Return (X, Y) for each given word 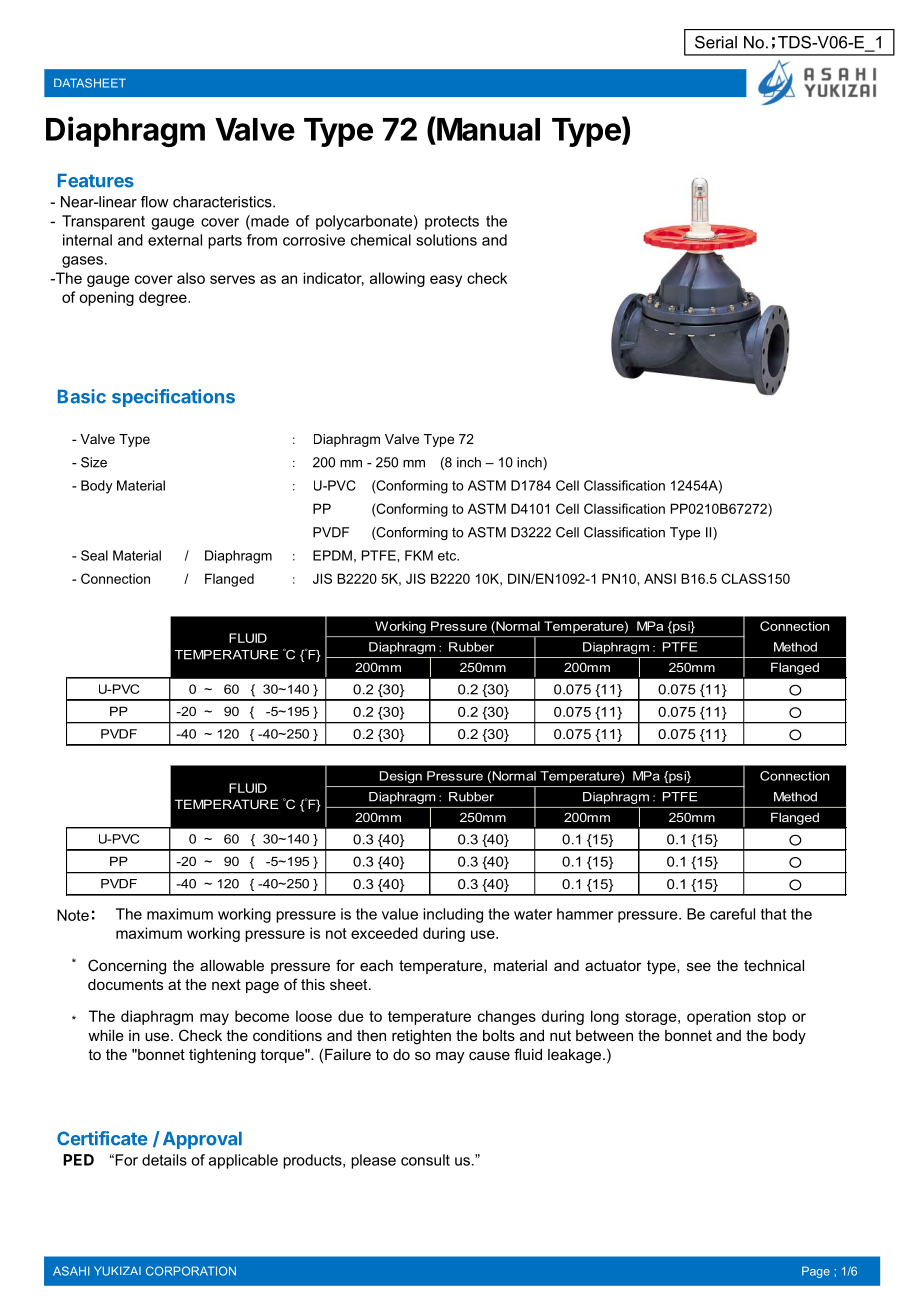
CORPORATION (191, 1271)
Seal (94, 555)
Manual (487, 128)
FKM (419, 555)
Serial (716, 42)
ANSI (660, 578)
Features (96, 181)
